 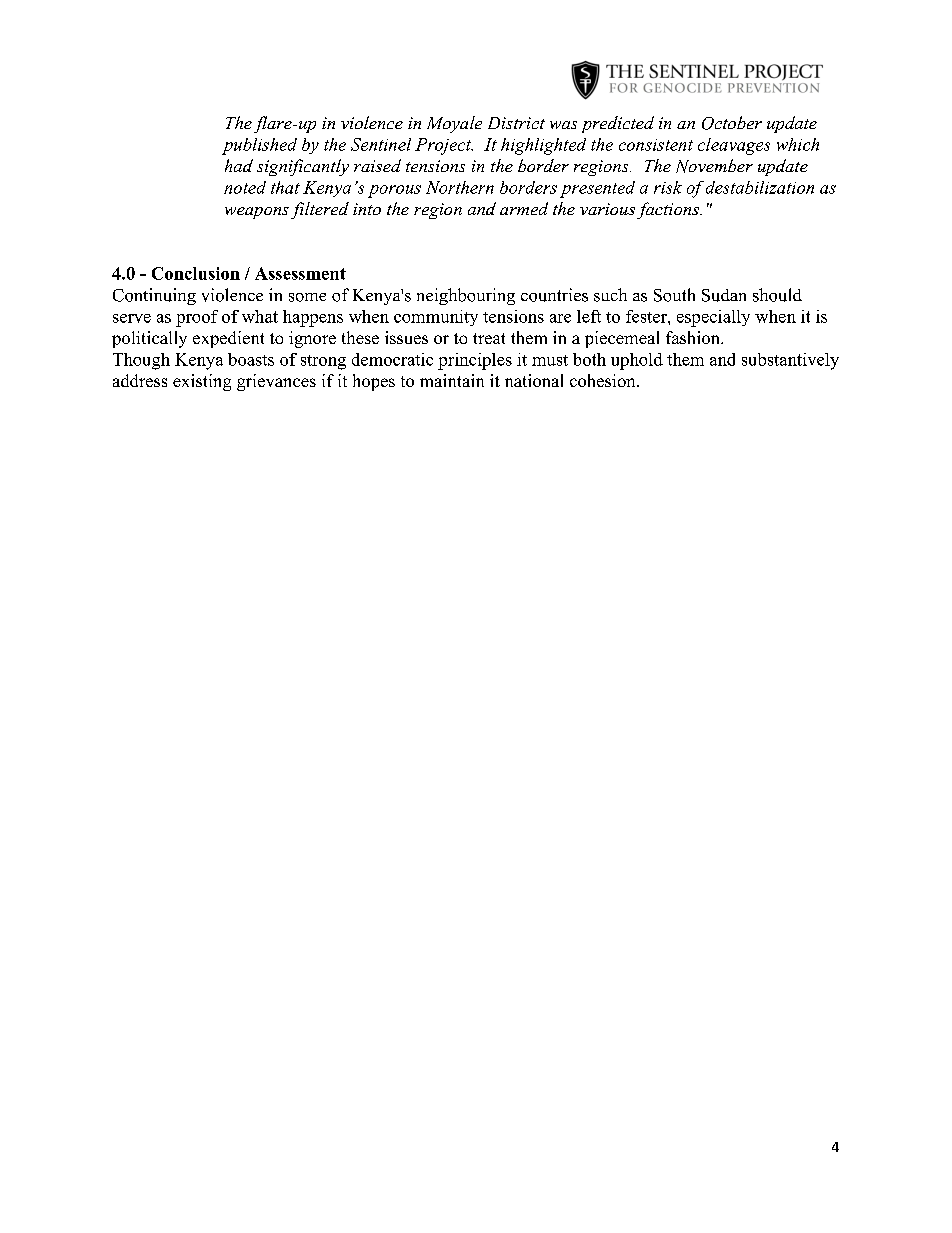 What do you see at coordinates (202, 382) in the image?
I see `existing` at bounding box center [202, 382].
